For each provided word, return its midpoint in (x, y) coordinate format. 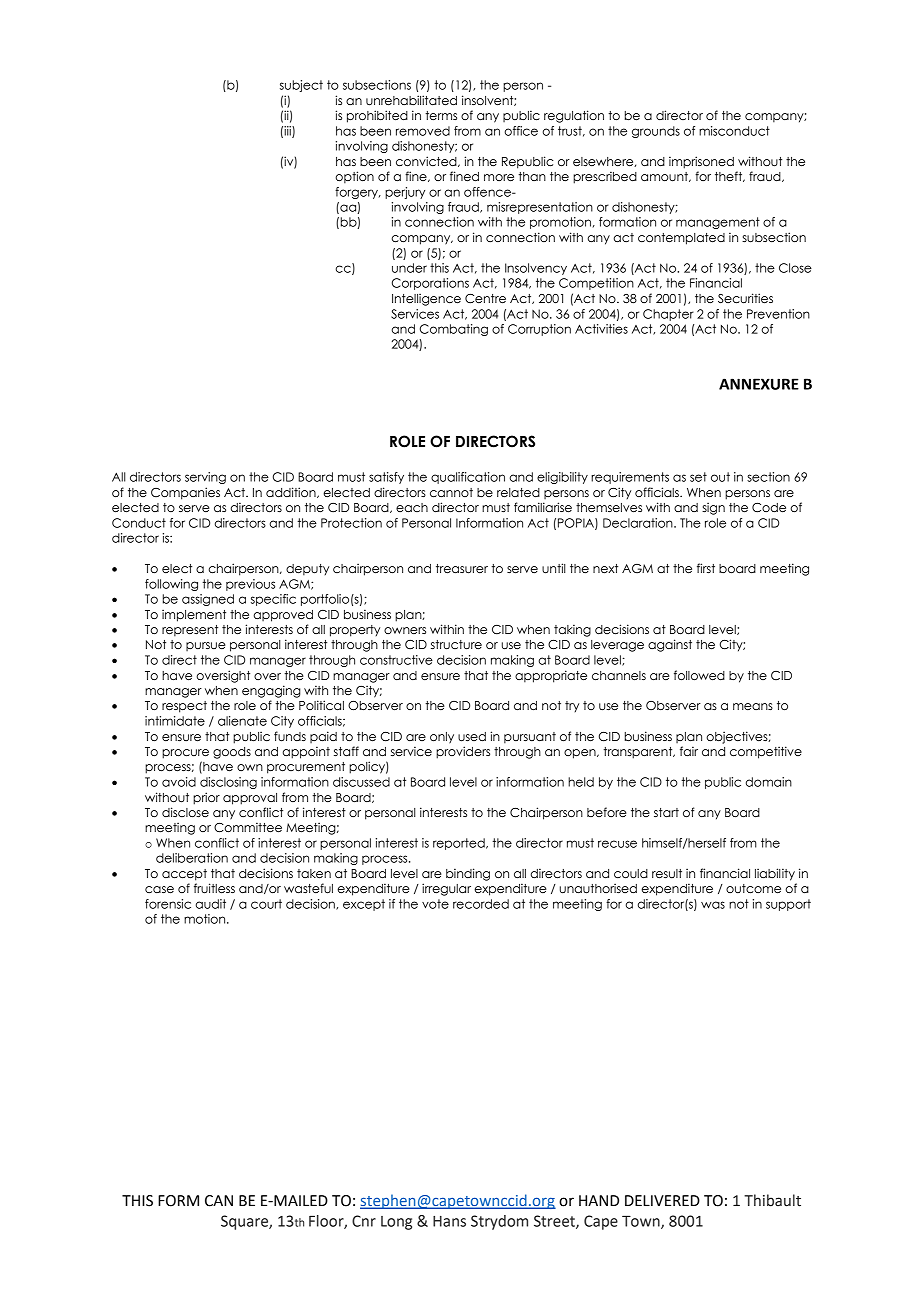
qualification (468, 478)
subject (301, 86)
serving (205, 478)
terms (441, 115)
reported (460, 844)
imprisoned (701, 162)
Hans (449, 1221)
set (698, 477)
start (666, 812)
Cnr (364, 1221)
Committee (248, 827)
